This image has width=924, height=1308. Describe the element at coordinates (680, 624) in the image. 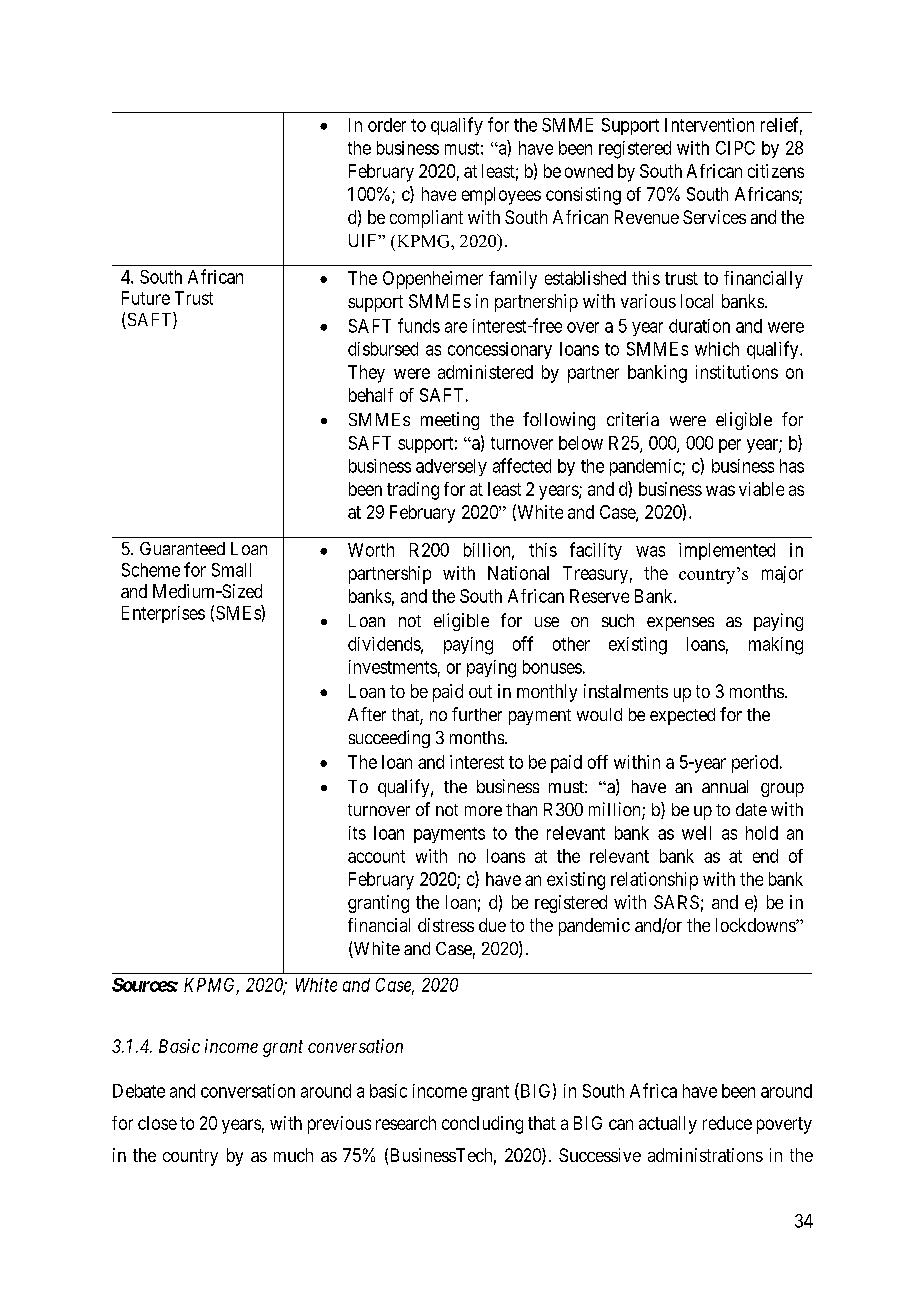

I see `expenses` at that location.
